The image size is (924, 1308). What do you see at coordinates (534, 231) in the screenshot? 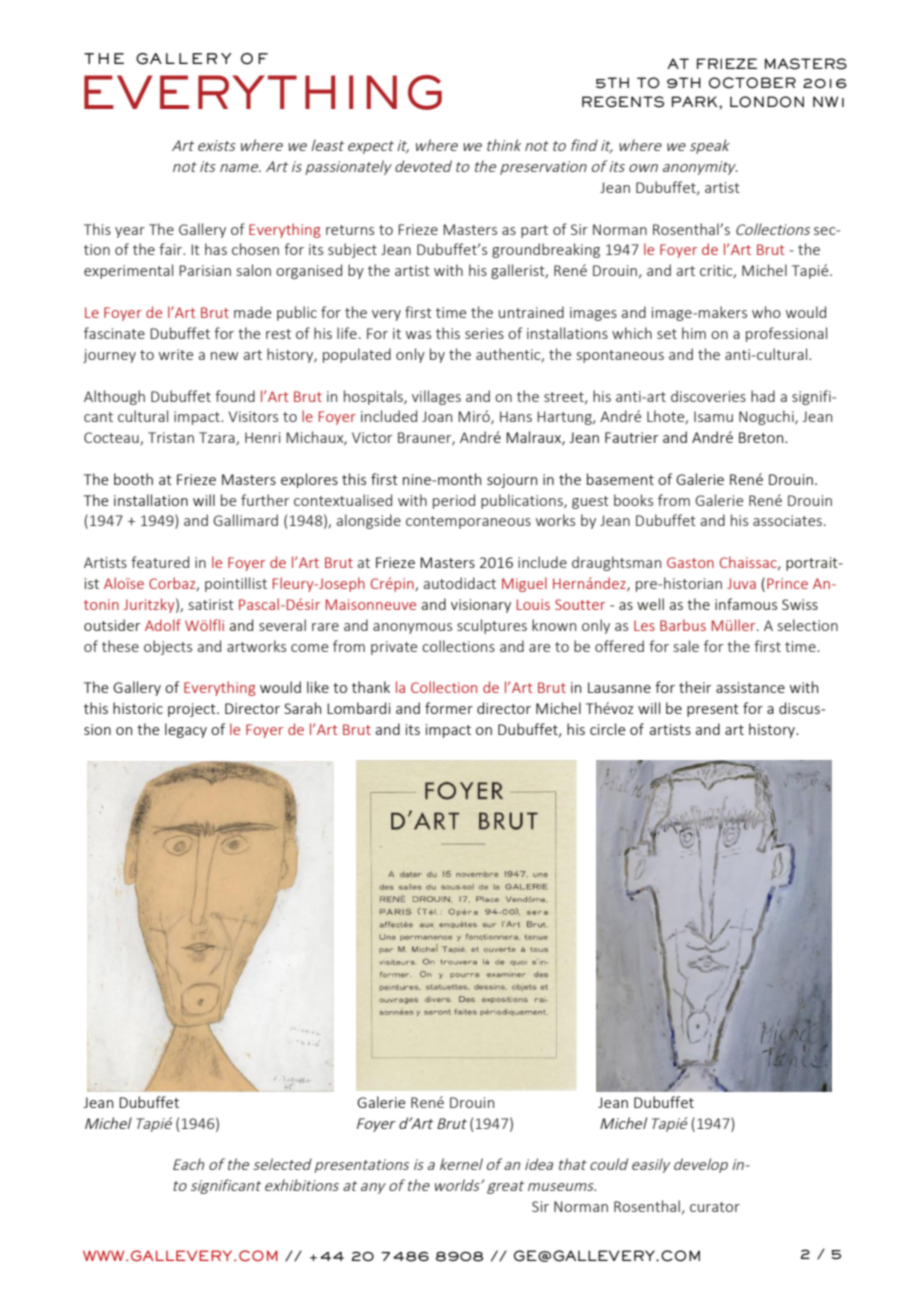
I see `part` at bounding box center [534, 231].
